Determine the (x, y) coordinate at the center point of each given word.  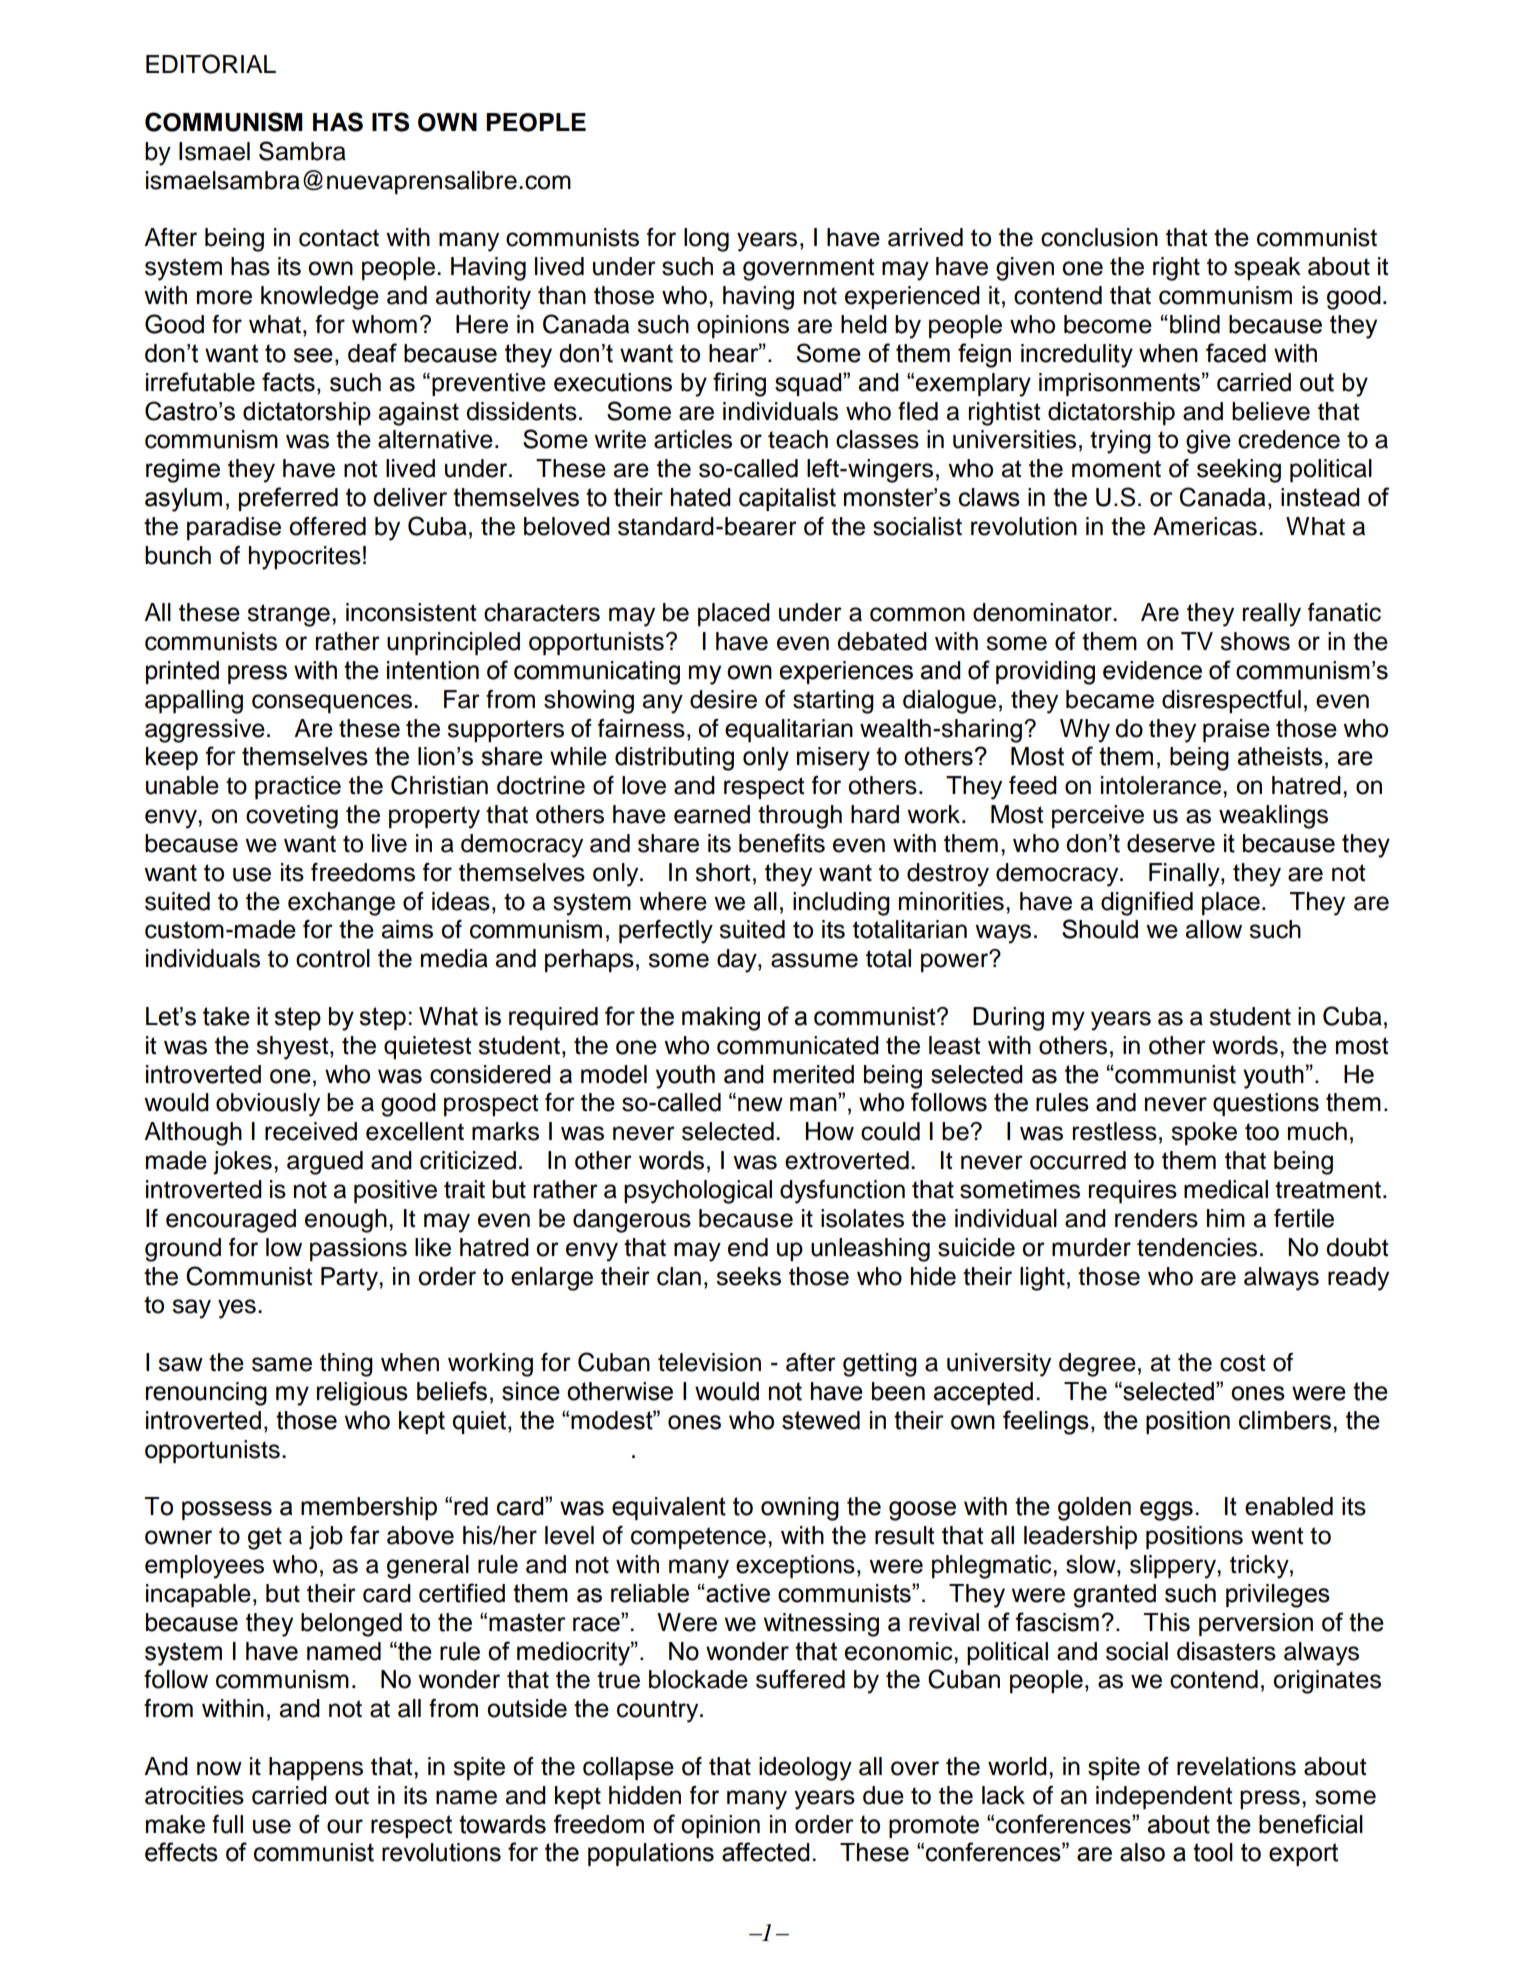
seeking (1239, 471)
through (800, 817)
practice (298, 788)
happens (316, 1769)
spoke (1204, 1134)
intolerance (1161, 785)
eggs (1166, 1511)
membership (369, 1508)
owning (800, 1509)
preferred (288, 499)
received (311, 1131)
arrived (925, 237)
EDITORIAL (211, 64)
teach (798, 439)
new (760, 1104)
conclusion (1099, 237)
